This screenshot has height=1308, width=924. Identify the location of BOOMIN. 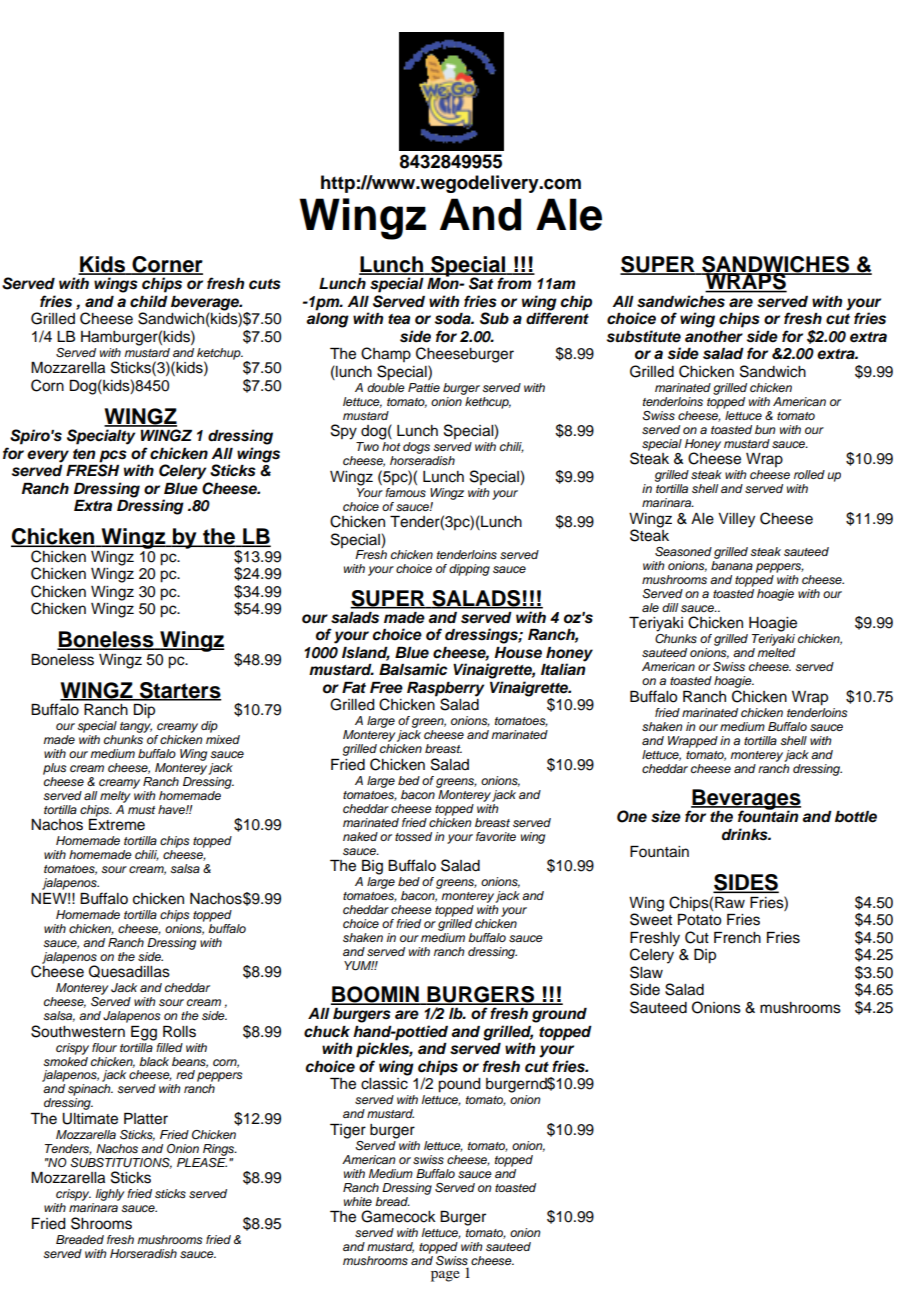
(376, 995).
